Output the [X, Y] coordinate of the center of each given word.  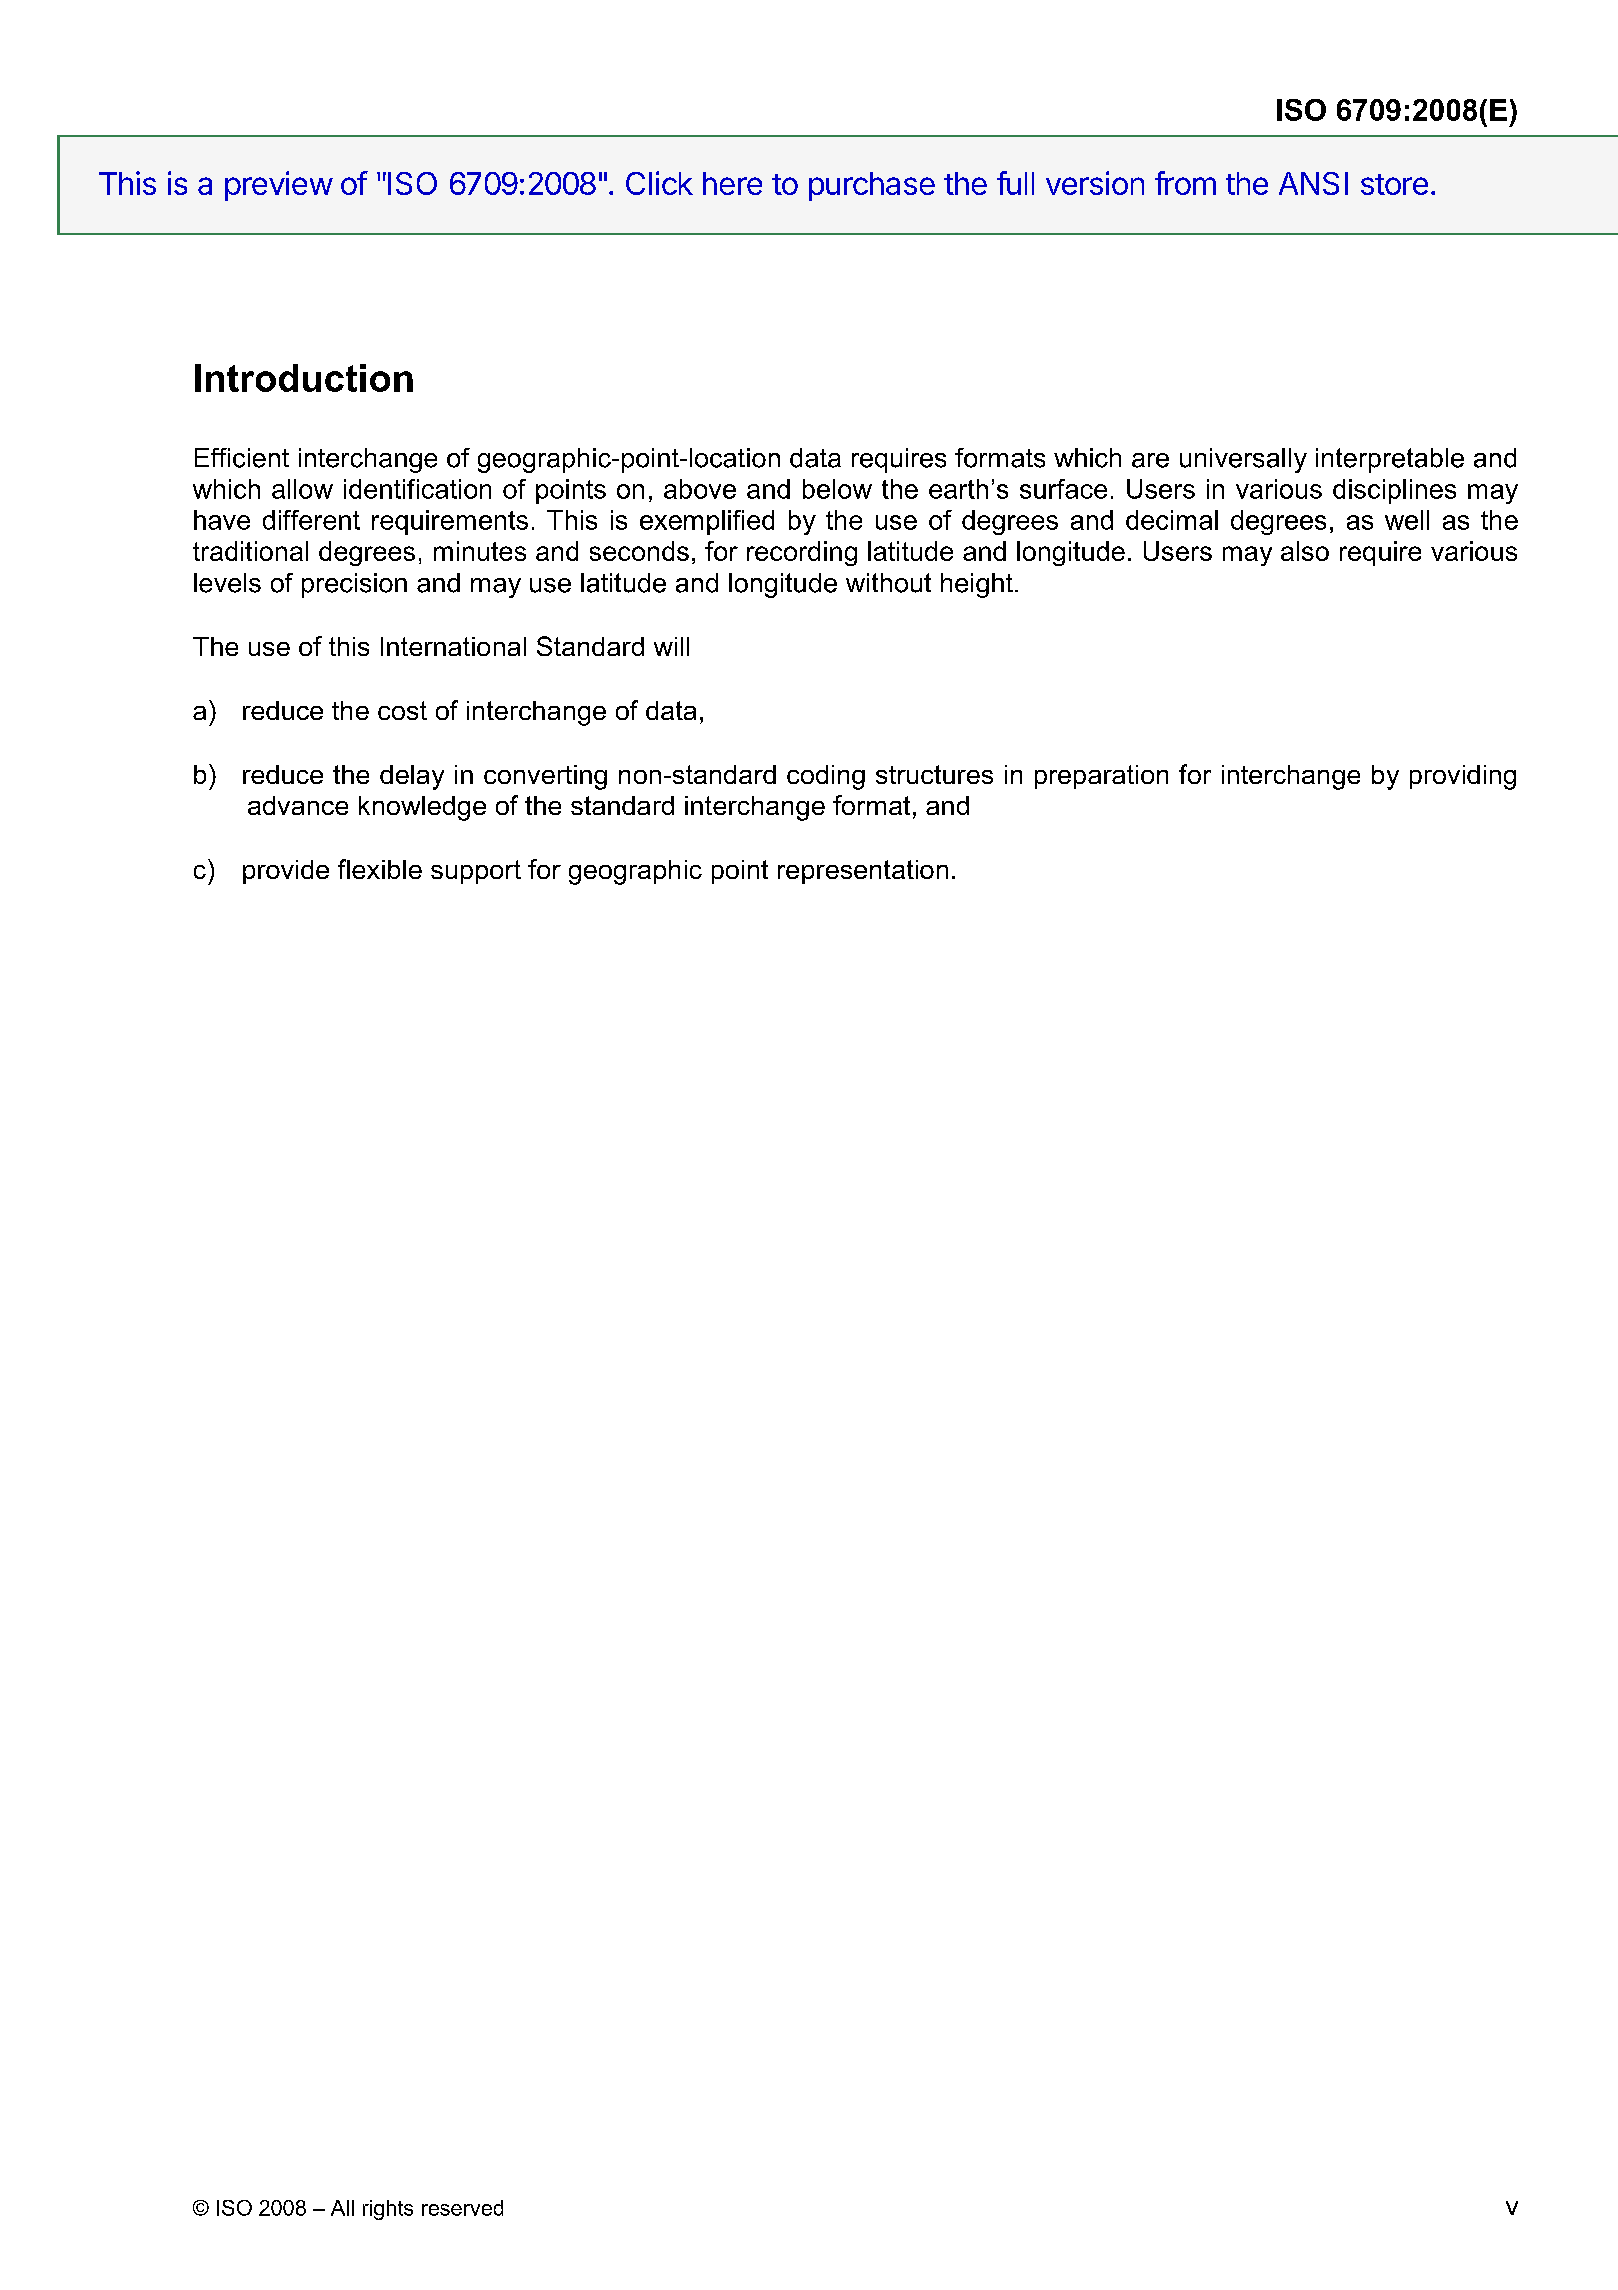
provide [286, 872]
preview [279, 186]
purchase [872, 186]
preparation [1101, 777]
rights [388, 2210]
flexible [380, 869]
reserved [462, 2208]
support [476, 872]
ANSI [1313, 183]
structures [934, 774]
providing [1463, 777]
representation [863, 872]
